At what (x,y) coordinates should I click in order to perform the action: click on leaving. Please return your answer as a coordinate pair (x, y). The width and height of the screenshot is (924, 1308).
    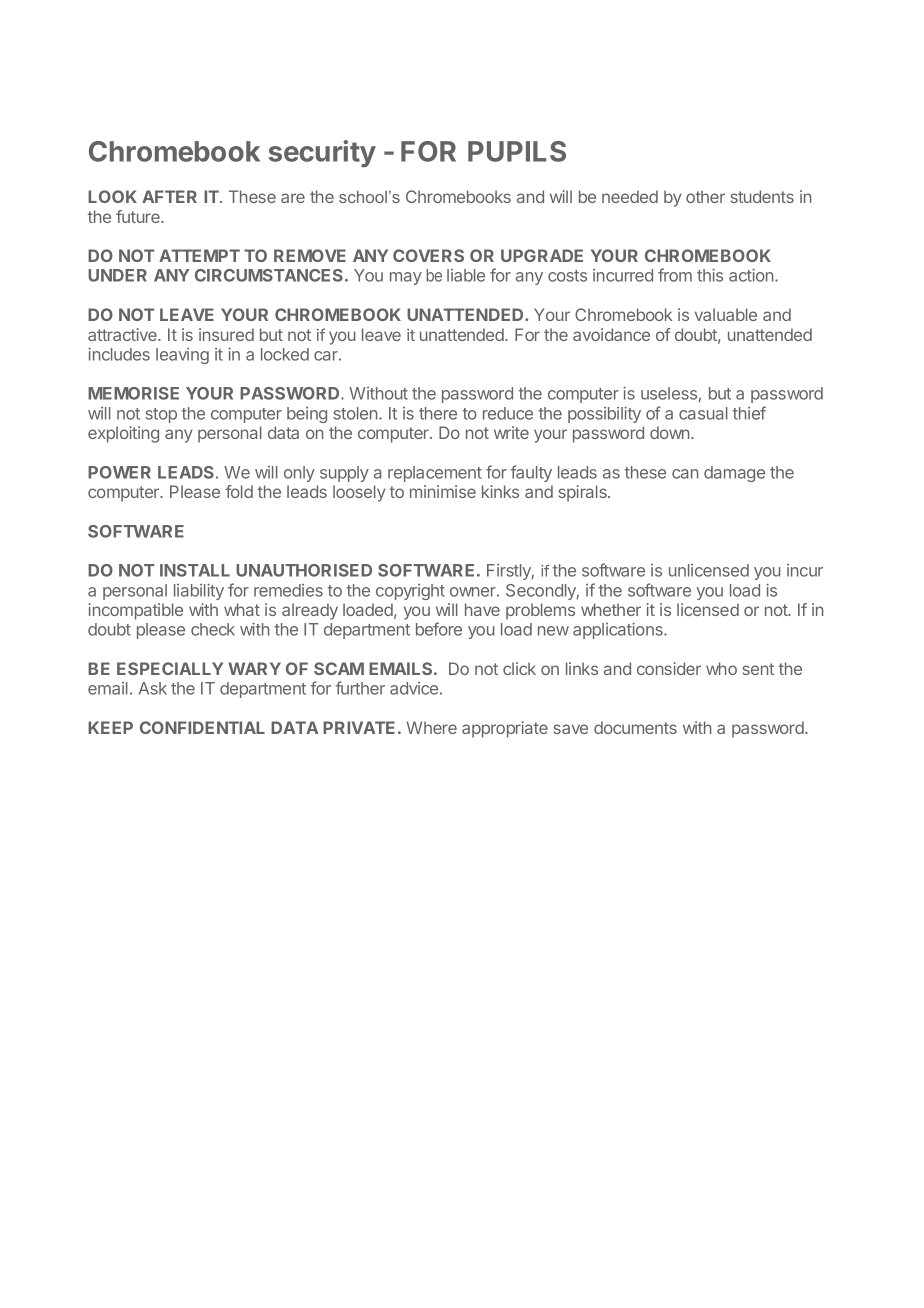
    Looking at the image, I should click on (182, 356).
